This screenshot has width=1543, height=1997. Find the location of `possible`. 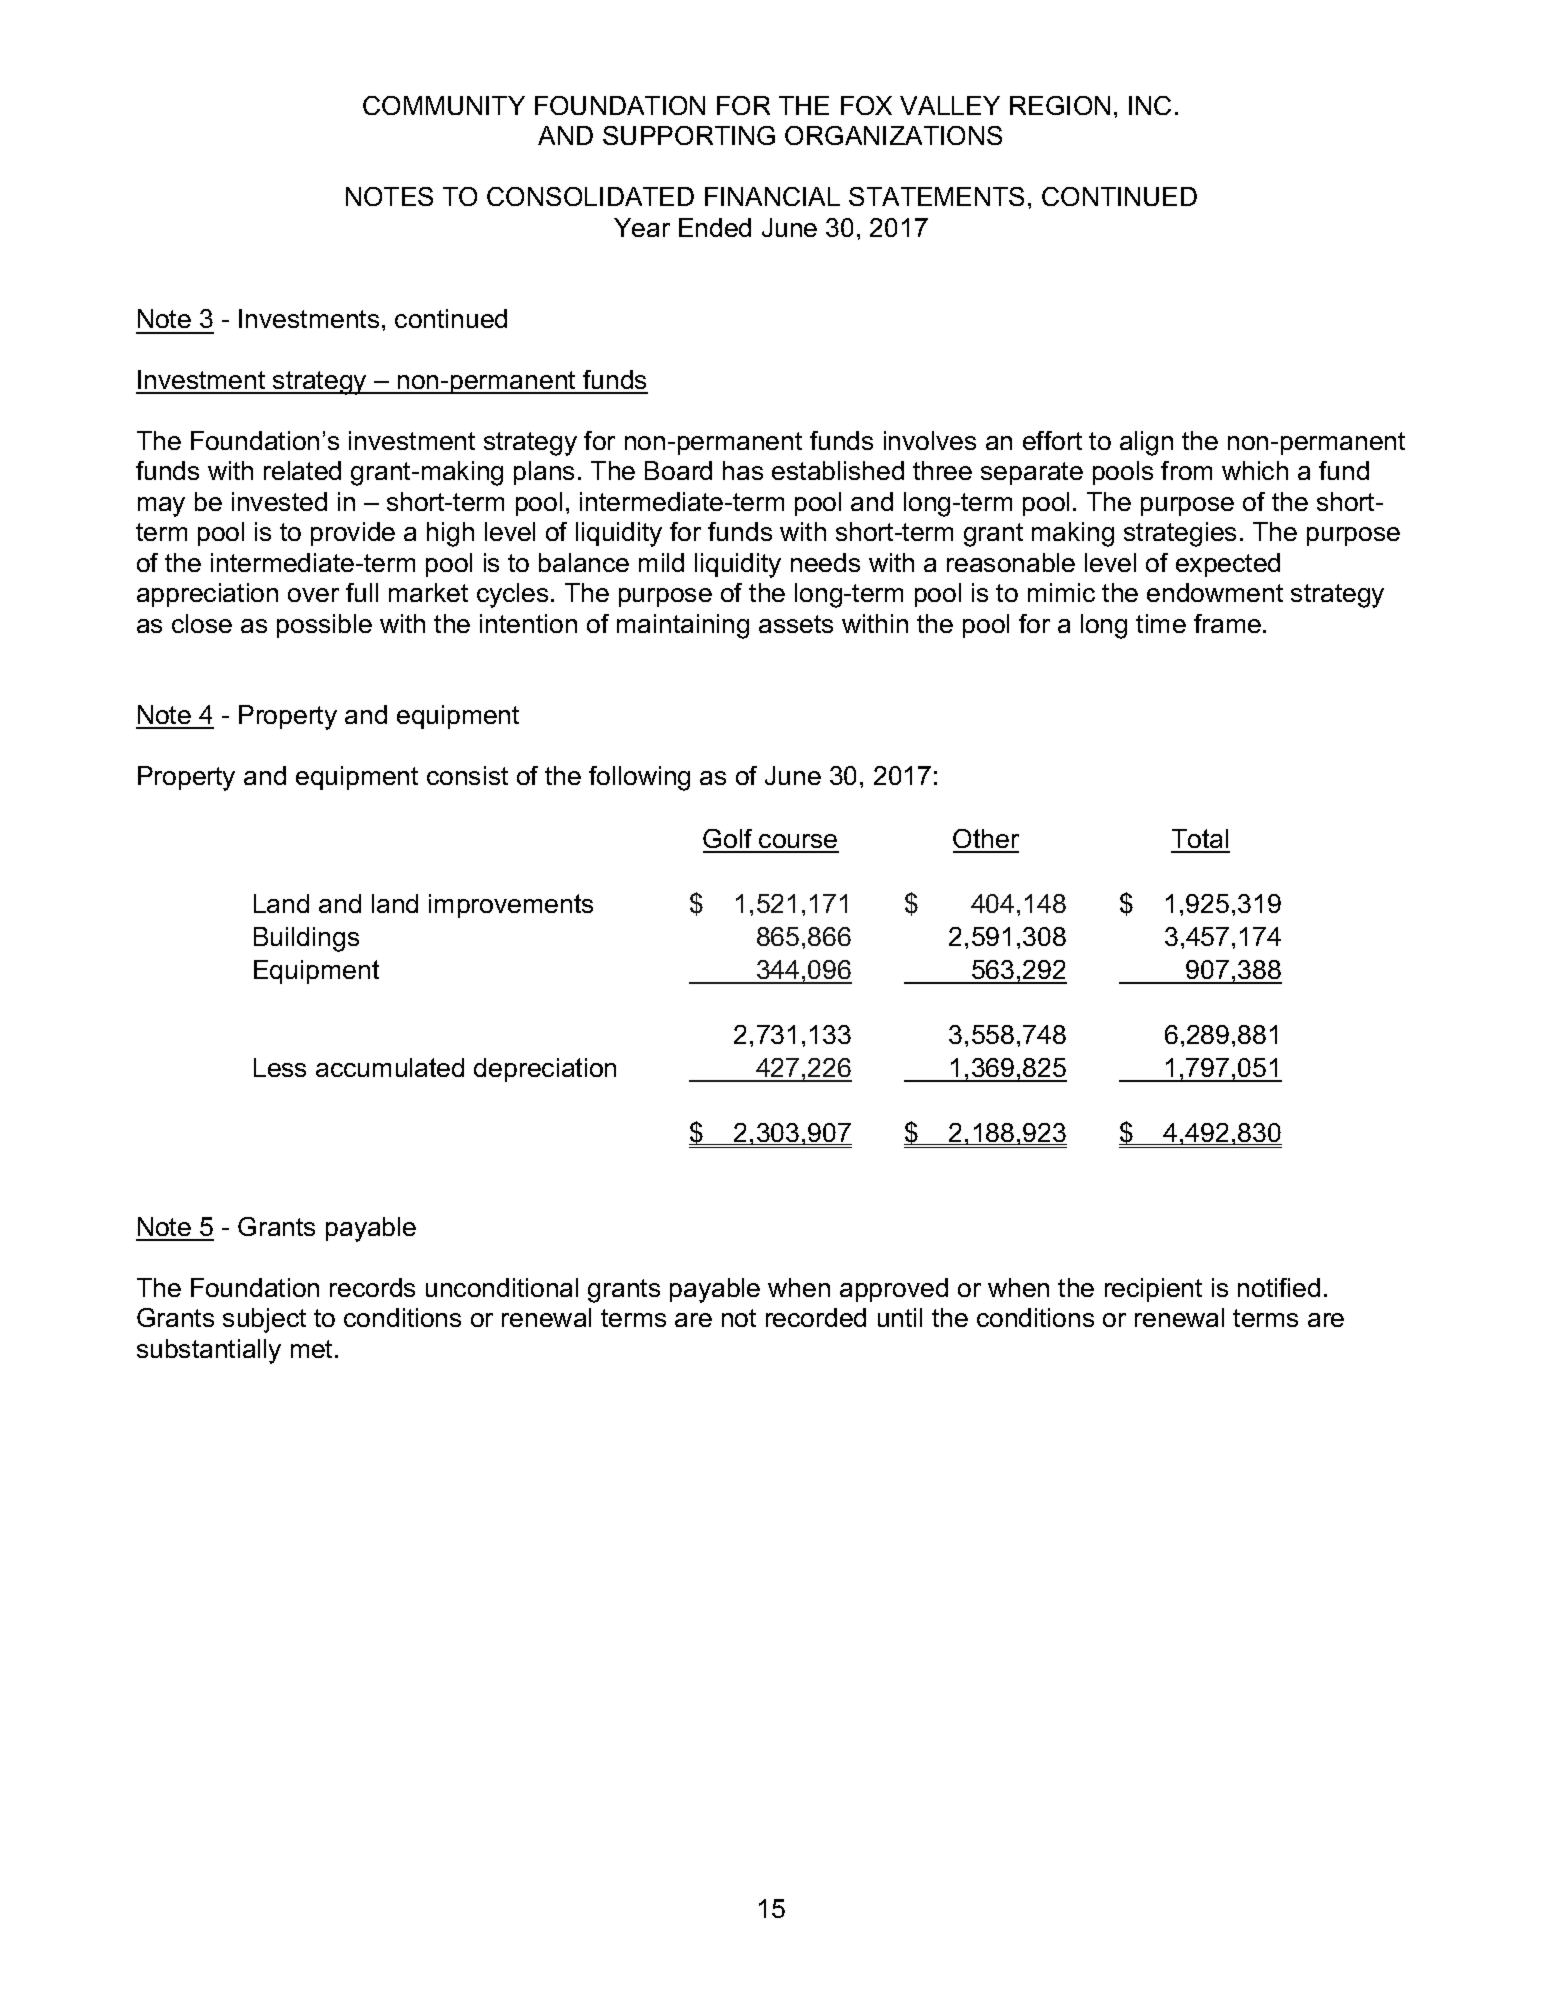

possible is located at coordinates (324, 626).
